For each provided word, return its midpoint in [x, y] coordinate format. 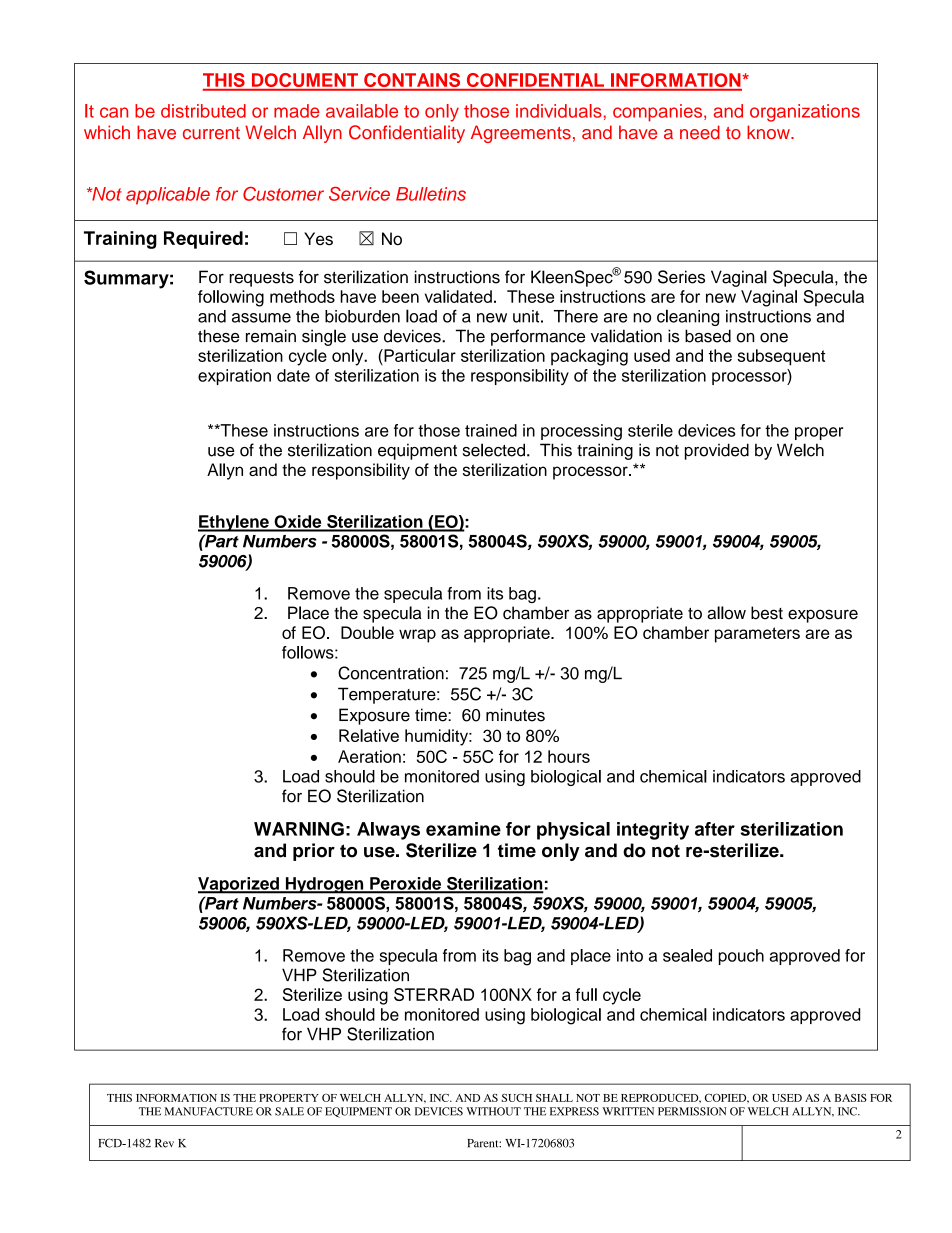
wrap [417, 636]
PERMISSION [692, 1111]
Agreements [521, 134]
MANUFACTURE [209, 1111]
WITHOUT [493, 1111]
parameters [757, 635]
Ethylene [234, 523]
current [211, 133]
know [769, 132]
